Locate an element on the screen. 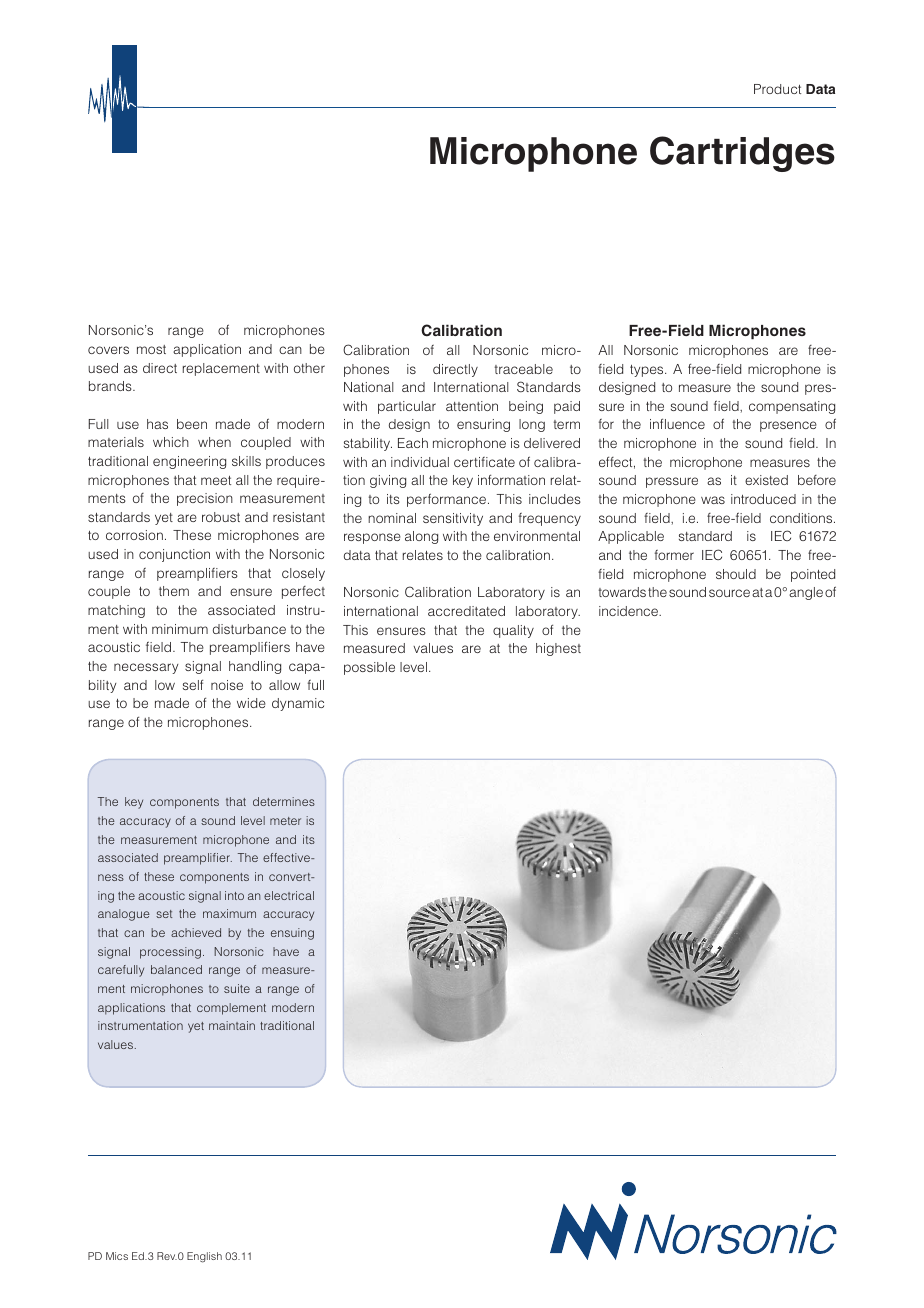 Image resolution: width=924 pixels, height=1308 pixels. most is located at coordinates (151, 349).
